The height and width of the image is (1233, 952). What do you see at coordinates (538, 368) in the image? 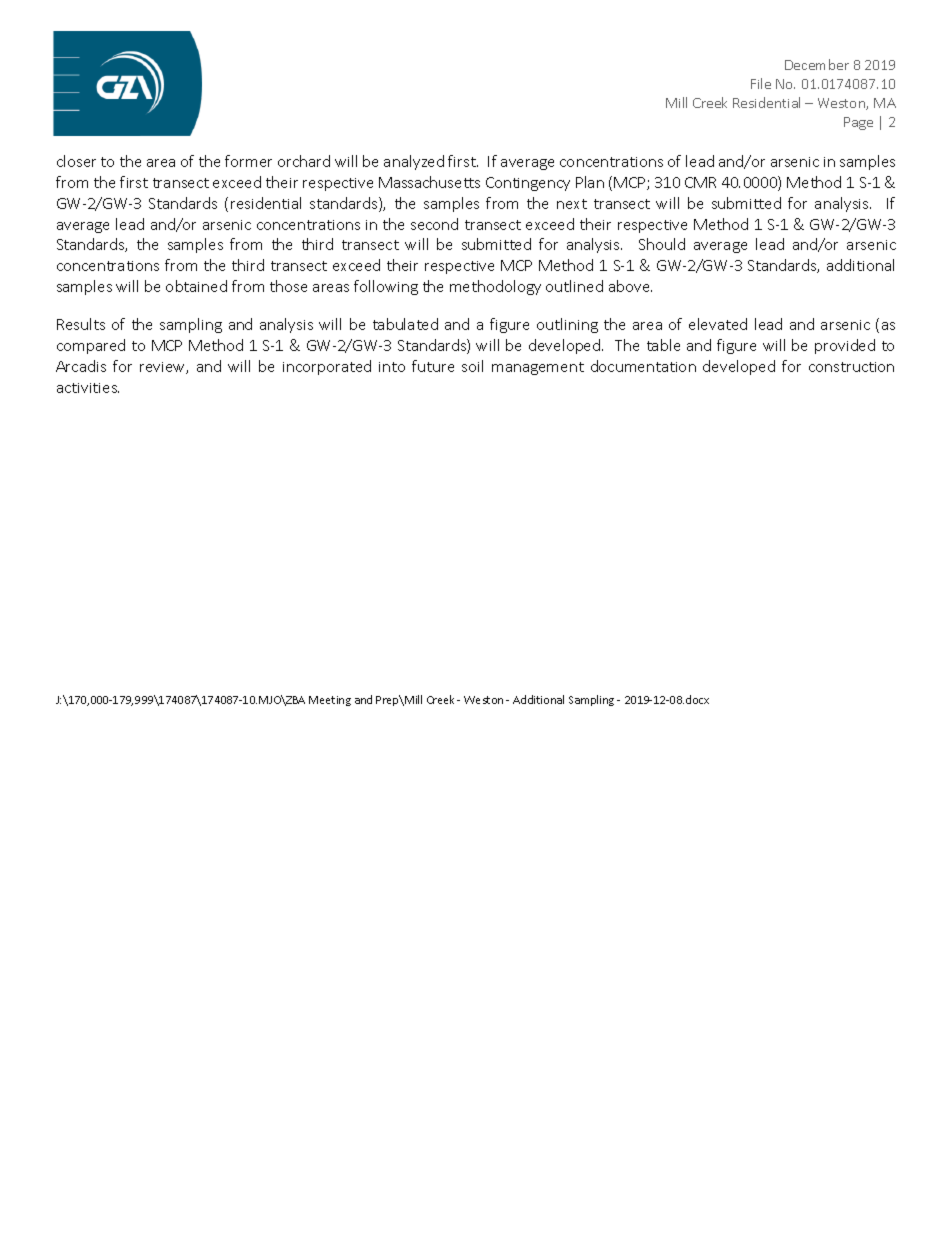
I see `management` at bounding box center [538, 368].
